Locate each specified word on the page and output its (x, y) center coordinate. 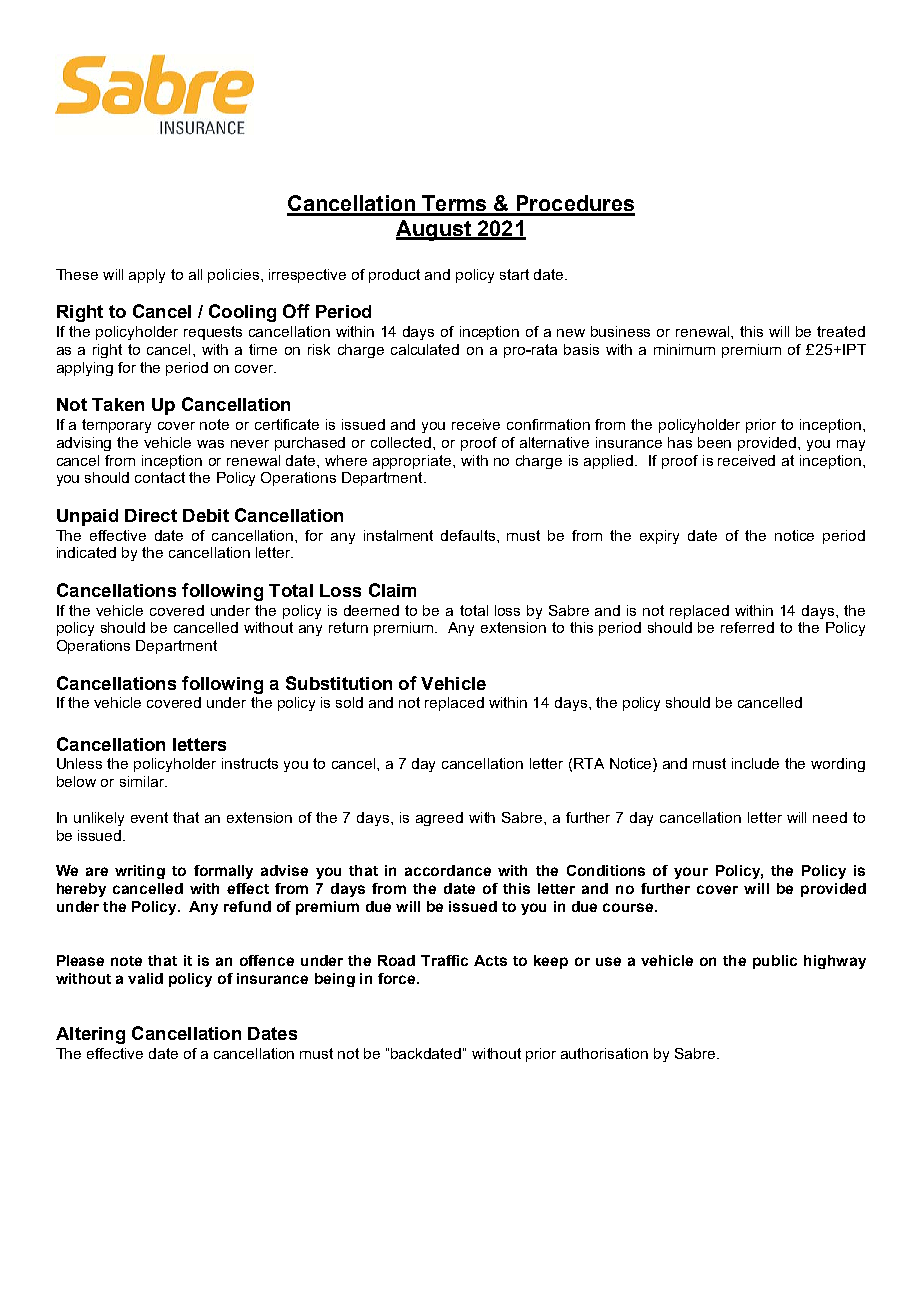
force (398, 978)
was (210, 444)
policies (233, 276)
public (775, 962)
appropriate (413, 462)
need (830, 817)
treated (841, 331)
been (714, 442)
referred (747, 627)
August (434, 230)
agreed (439, 819)
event (149, 817)
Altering (90, 1035)
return (348, 627)
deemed (371, 610)
